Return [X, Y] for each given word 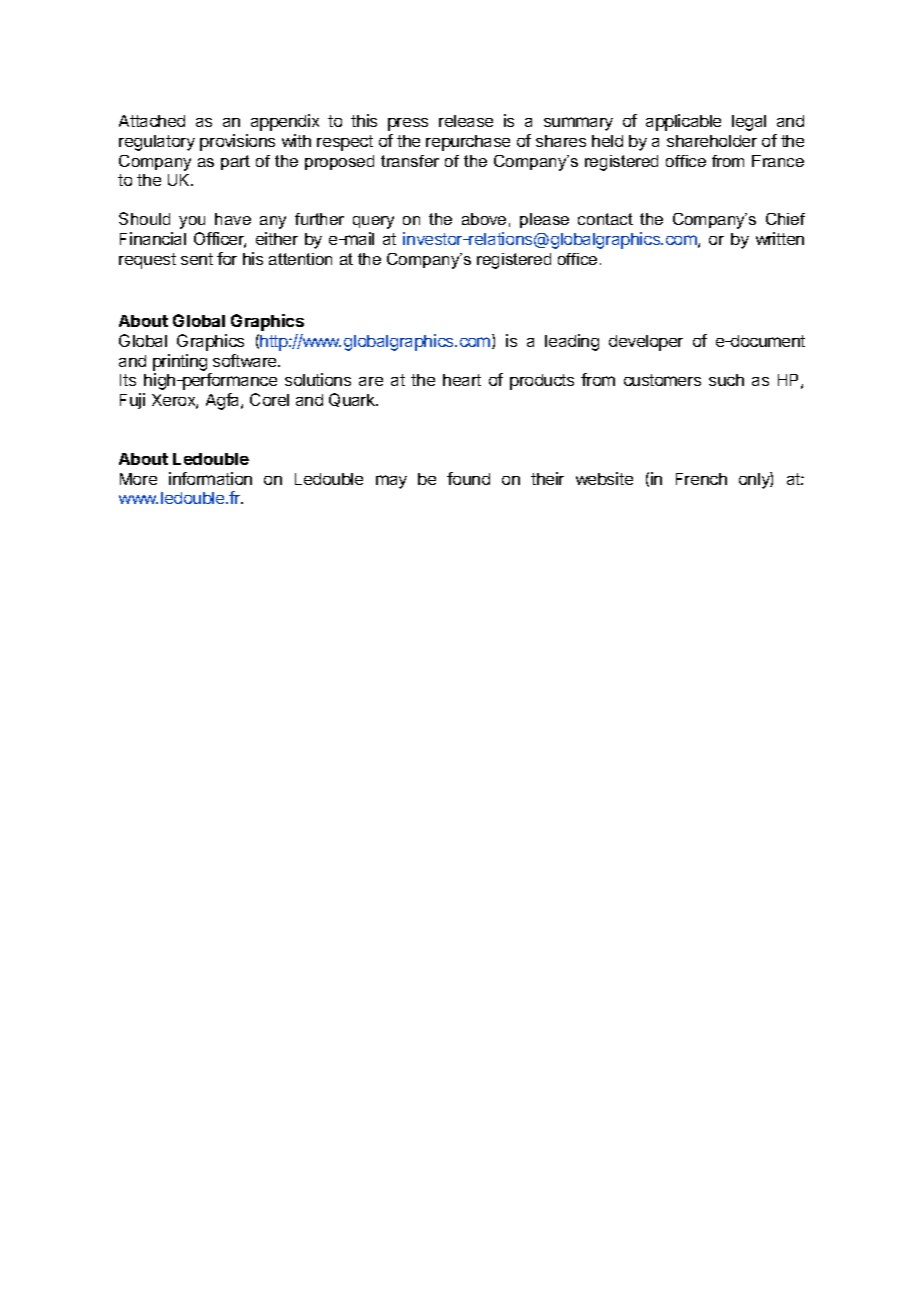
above [484, 219]
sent [197, 259]
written [780, 238]
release [466, 121]
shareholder [712, 141]
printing [180, 362]
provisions [237, 142]
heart [462, 380]
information [210, 478]
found [468, 478]
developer [646, 343]
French [701, 479]
